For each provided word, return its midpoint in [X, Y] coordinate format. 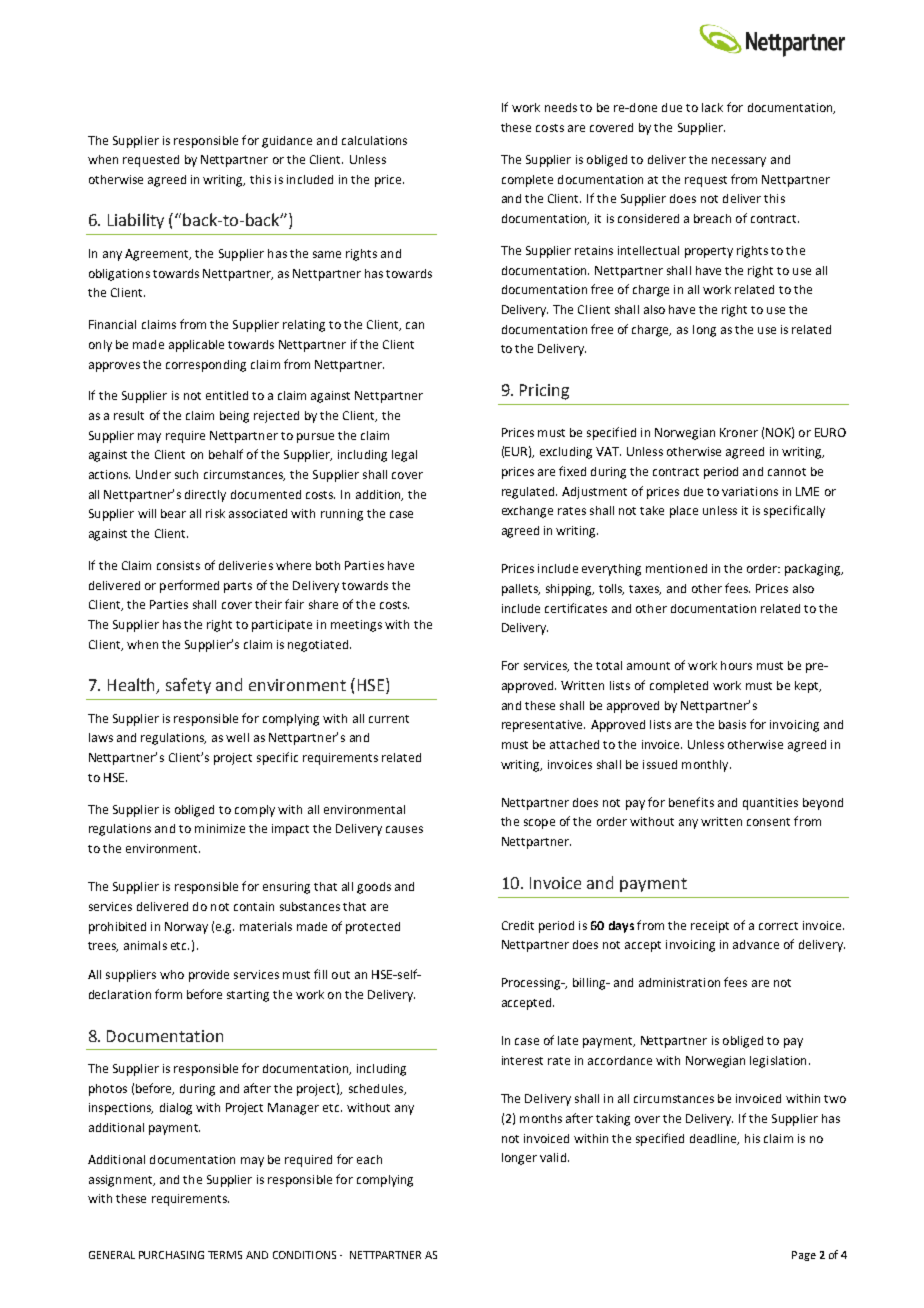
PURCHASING [171, 1255]
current [389, 719]
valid [553, 1157]
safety [188, 686]
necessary [739, 162]
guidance [287, 142]
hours [736, 665]
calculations [374, 140]
